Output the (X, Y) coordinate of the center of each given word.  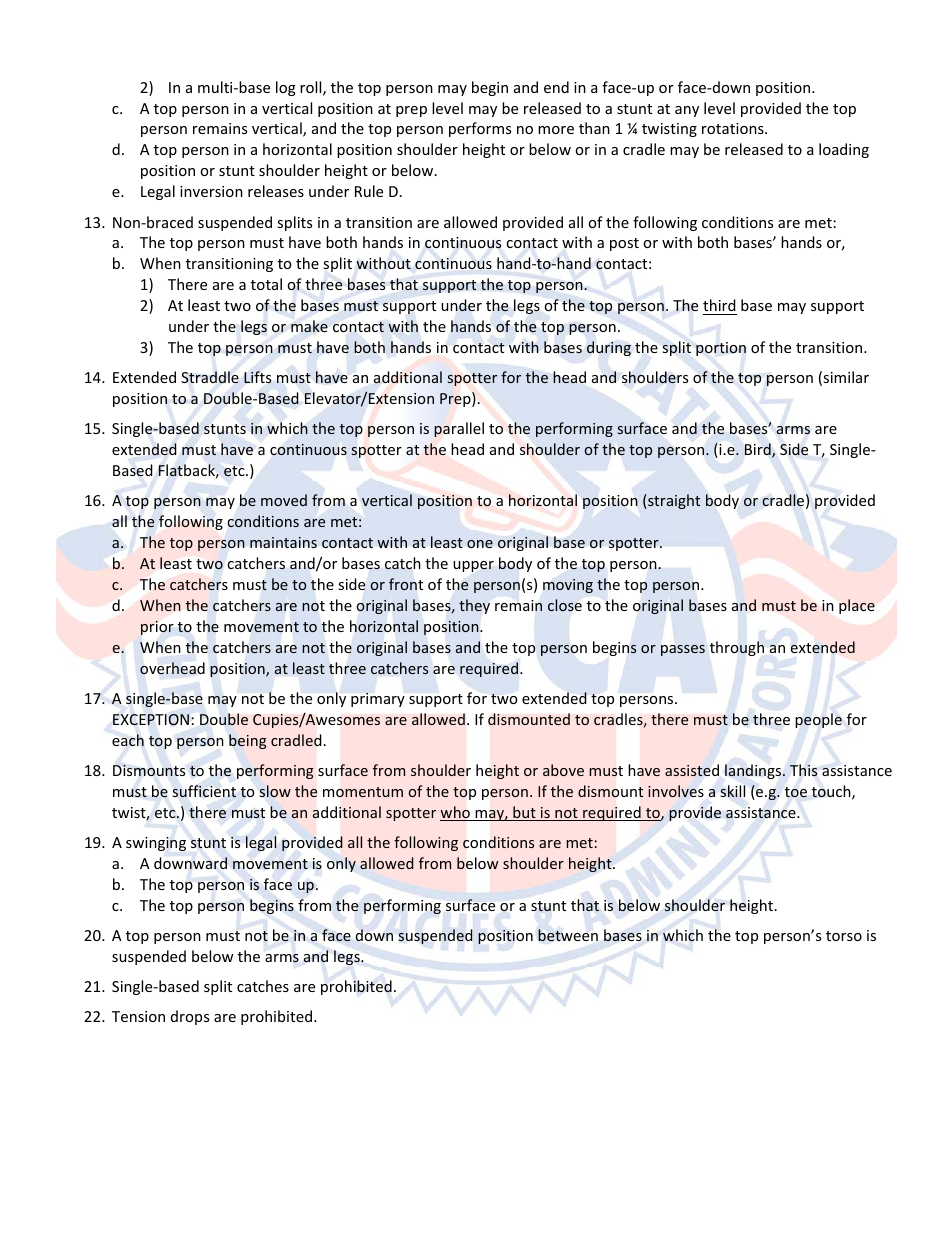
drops (190, 1017)
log (286, 88)
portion (721, 349)
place (857, 606)
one (480, 544)
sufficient (204, 791)
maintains (283, 542)
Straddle (210, 377)
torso (844, 936)
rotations (734, 128)
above (563, 770)
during (609, 348)
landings (754, 771)
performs (480, 129)
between (568, 935)
